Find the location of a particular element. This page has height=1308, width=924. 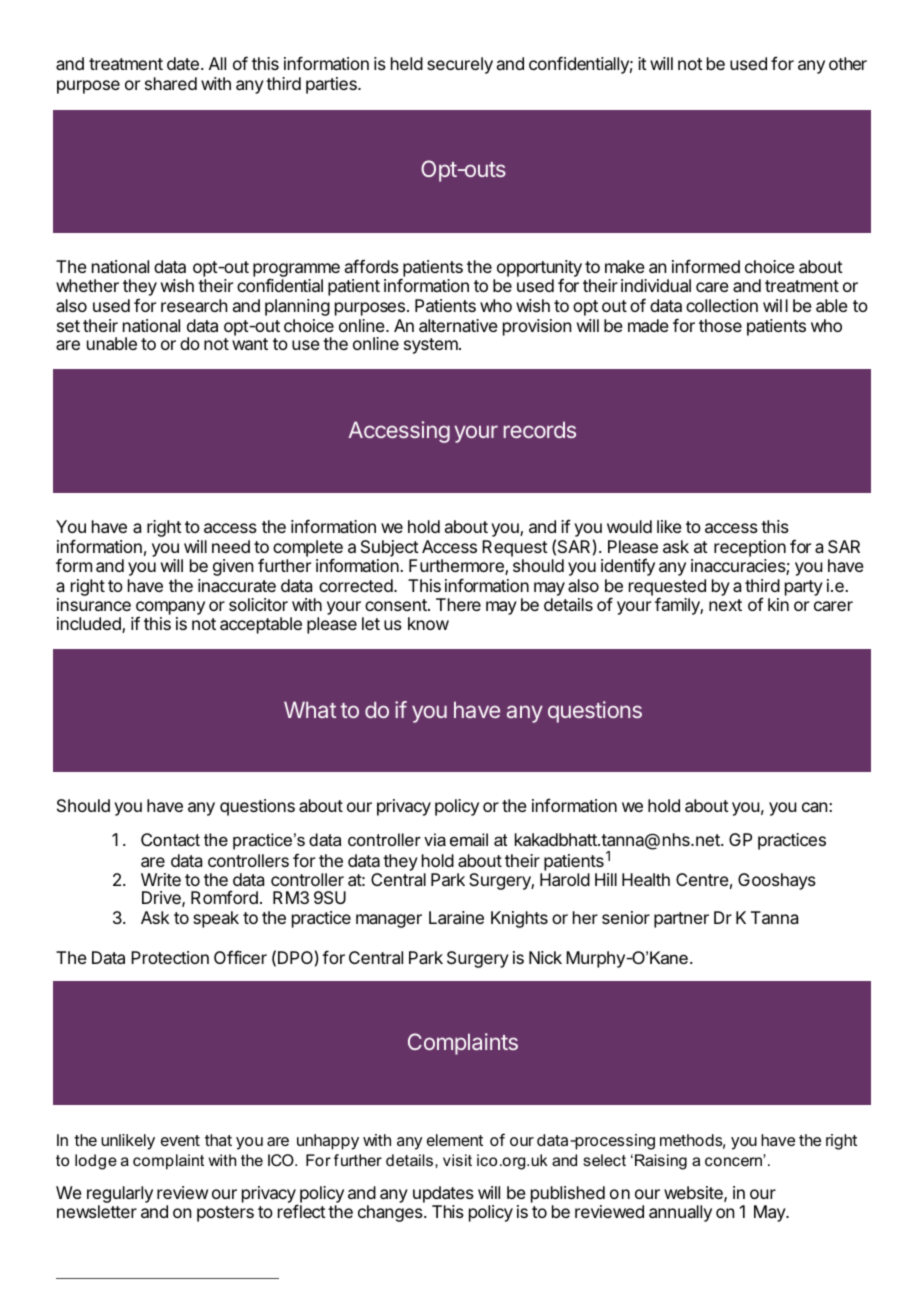

records is located at coordinates (540, 429).
